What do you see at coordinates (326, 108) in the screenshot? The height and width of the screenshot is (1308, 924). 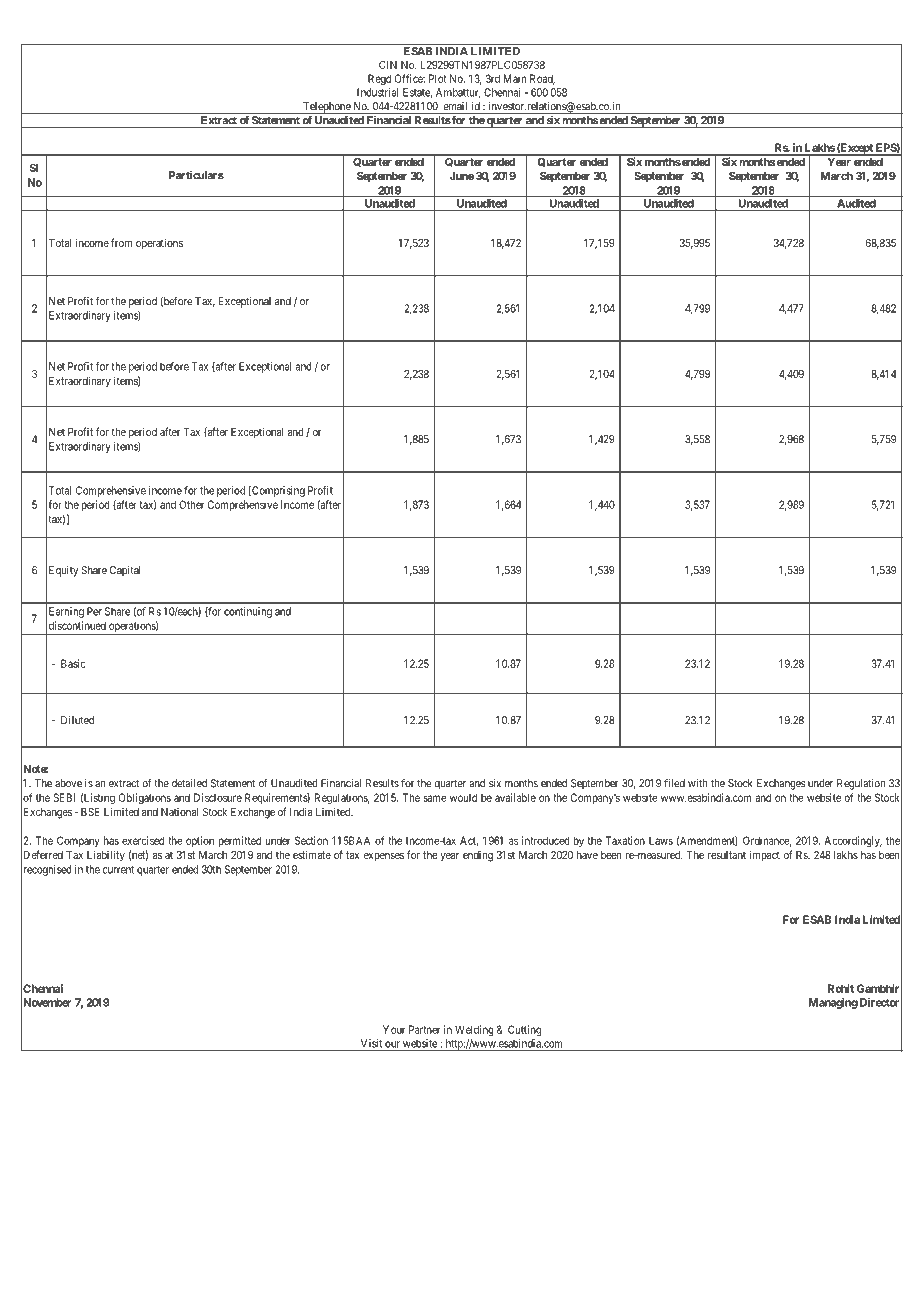 I see `Telephone` at bounding box center [326, 108].
